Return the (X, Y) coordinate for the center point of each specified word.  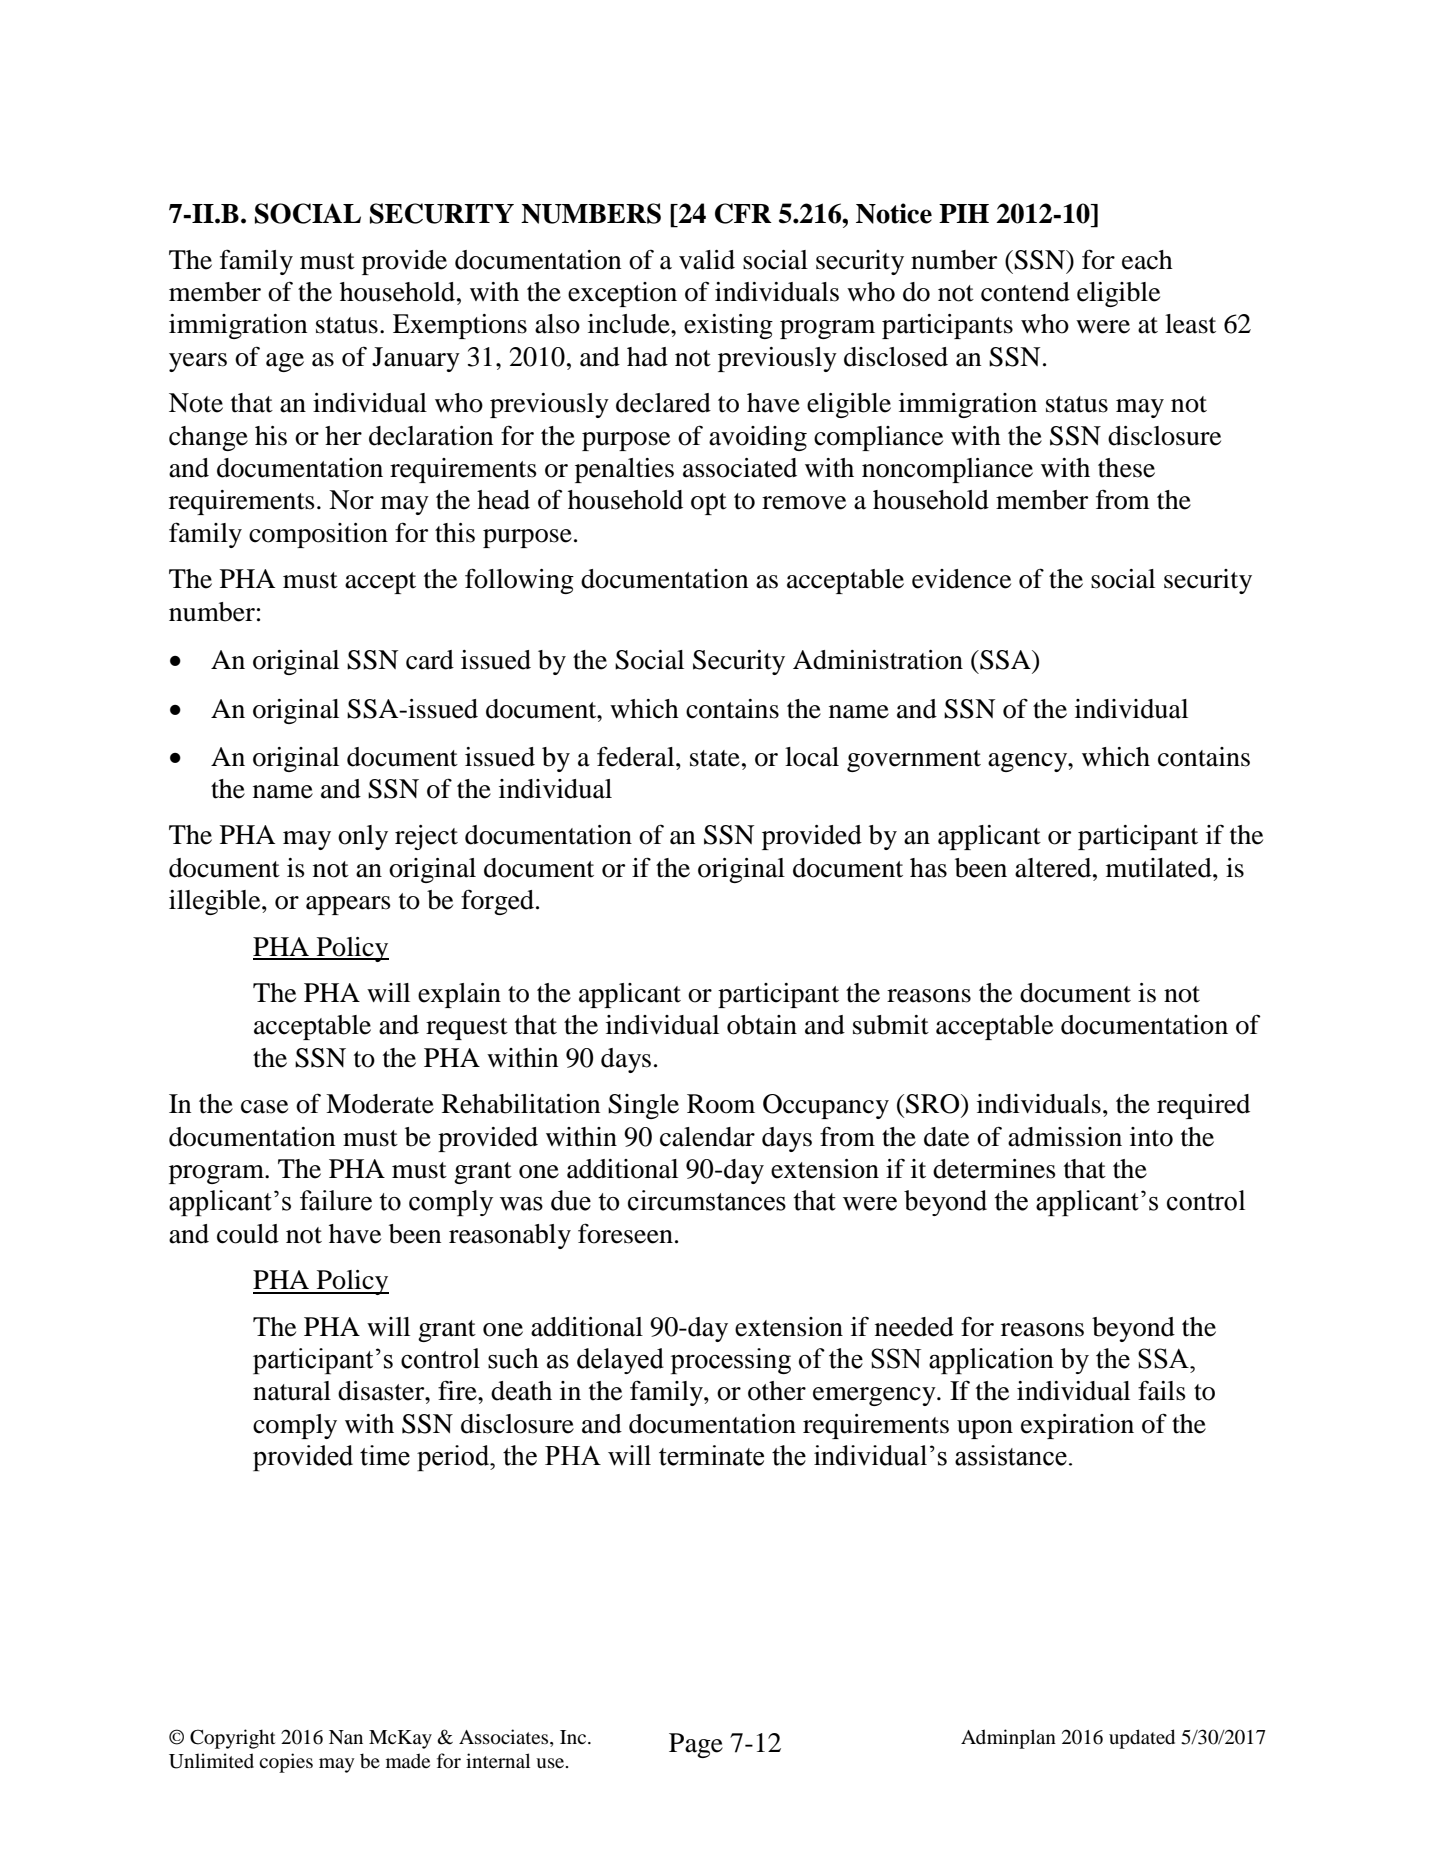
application (991, 1361)
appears (348, 905)
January (416, 359)
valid (707, 260)
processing (731, 1361)
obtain (762, 1025)
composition (318, 535)
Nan (346, 1737)
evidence (961, 579)
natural (292, 1391)
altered (1054, 868)
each (1147, 260)
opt (709, 504)
